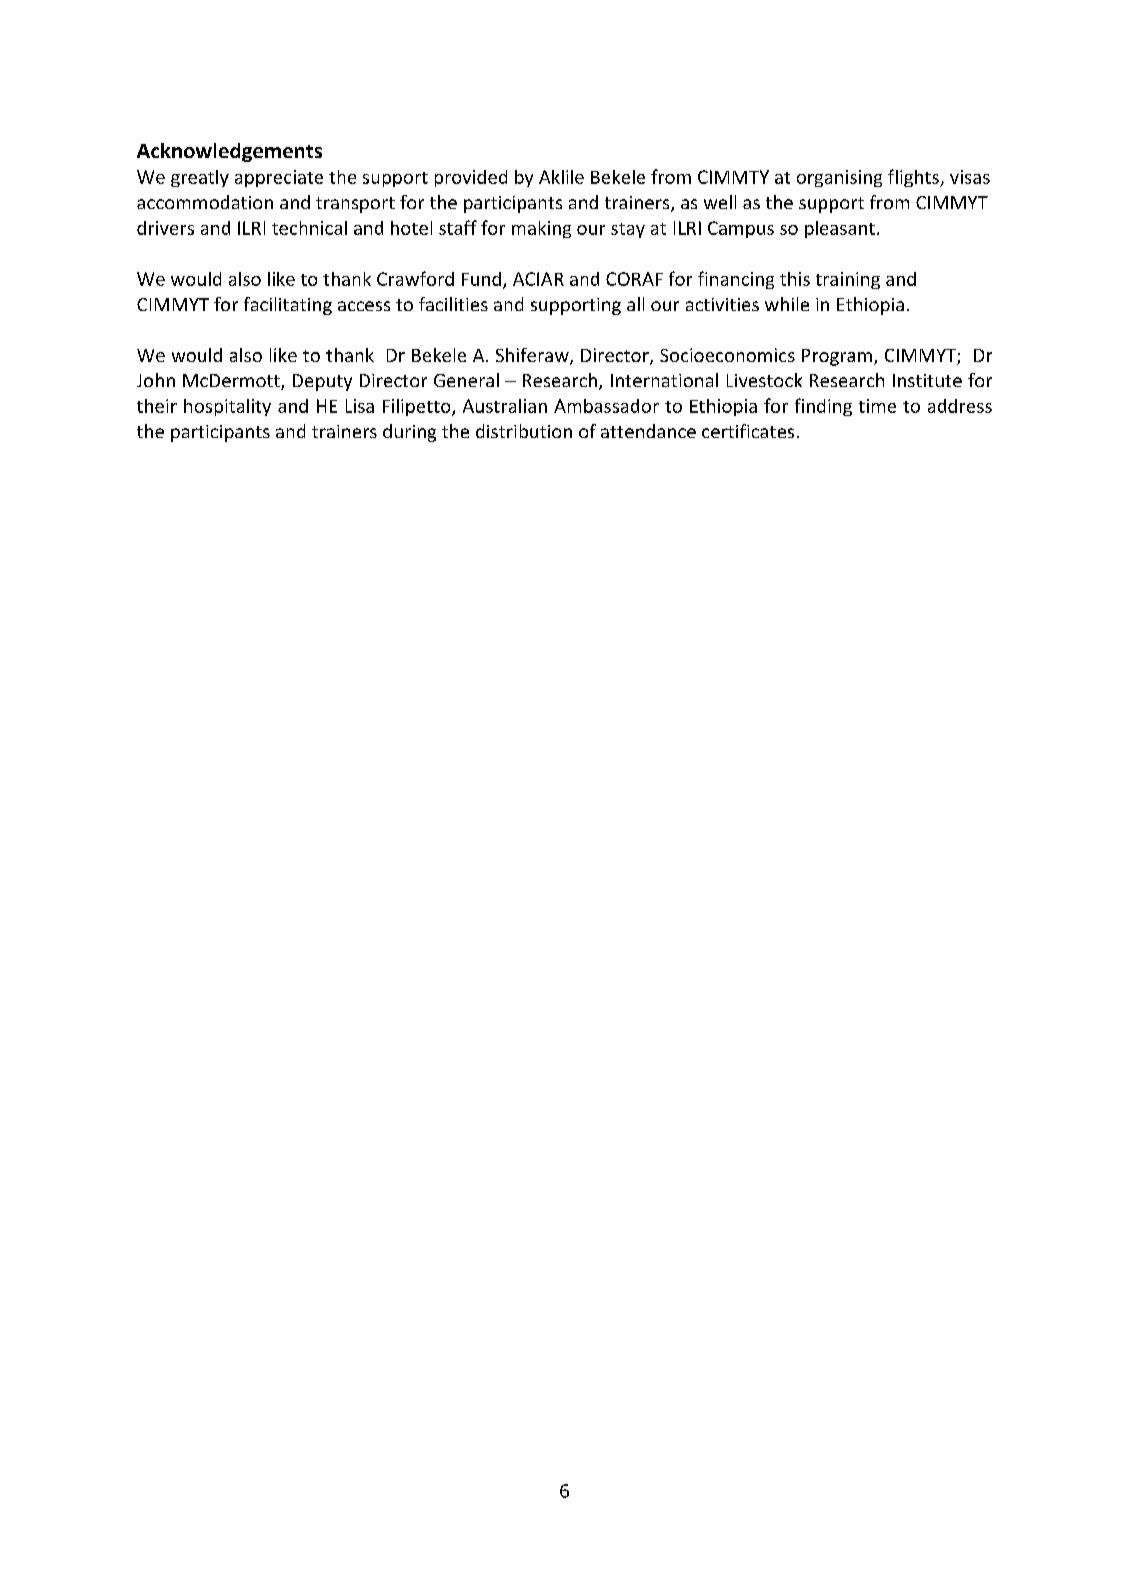  What do you see at coordinates (877, 406) in the page?
I see `time` at bounding box center [877, 406].
